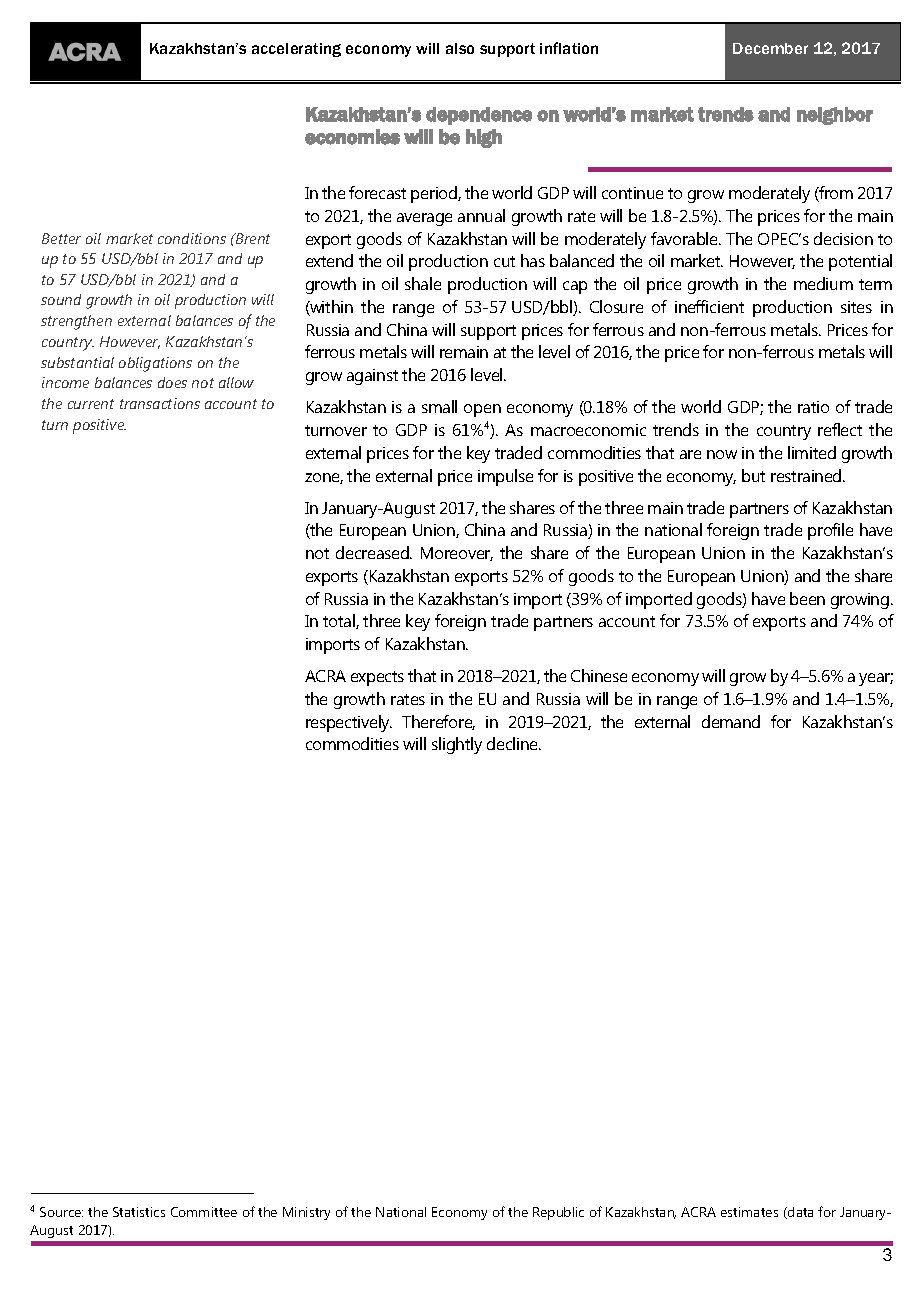 Image resolution: width=924 pixels, height=1309 pixels. Describe the element at coordinates (439, 406) in the image. I see `small` at that location.
